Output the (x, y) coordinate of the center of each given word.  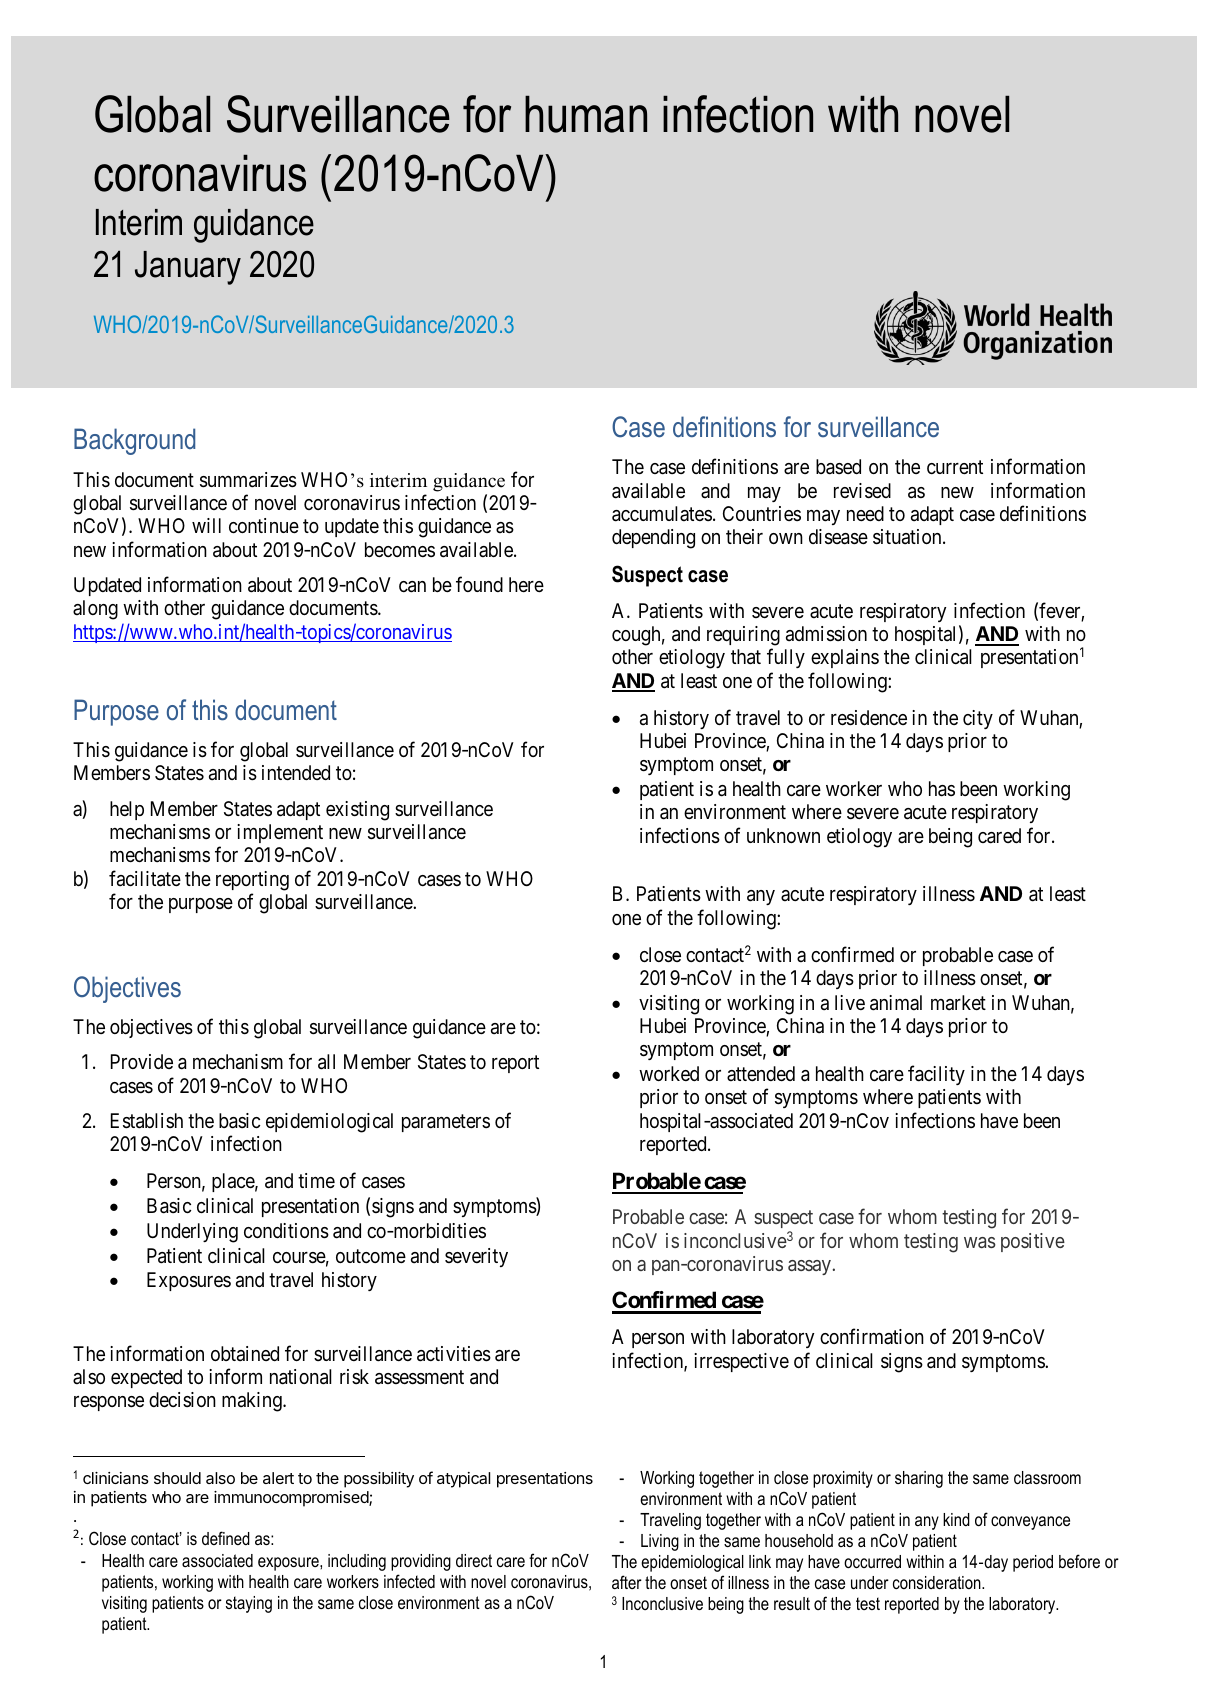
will (206, 525)
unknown (783, 835)
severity (476, 1257)
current (955, 467)
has (942, 789)
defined (226, 1538)
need (865, 513)
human (586, 114)
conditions (286, 1231)
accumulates (662, 514)
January (188, 268)
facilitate (145, 878)
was (980, 1242)
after (627, 1582)
